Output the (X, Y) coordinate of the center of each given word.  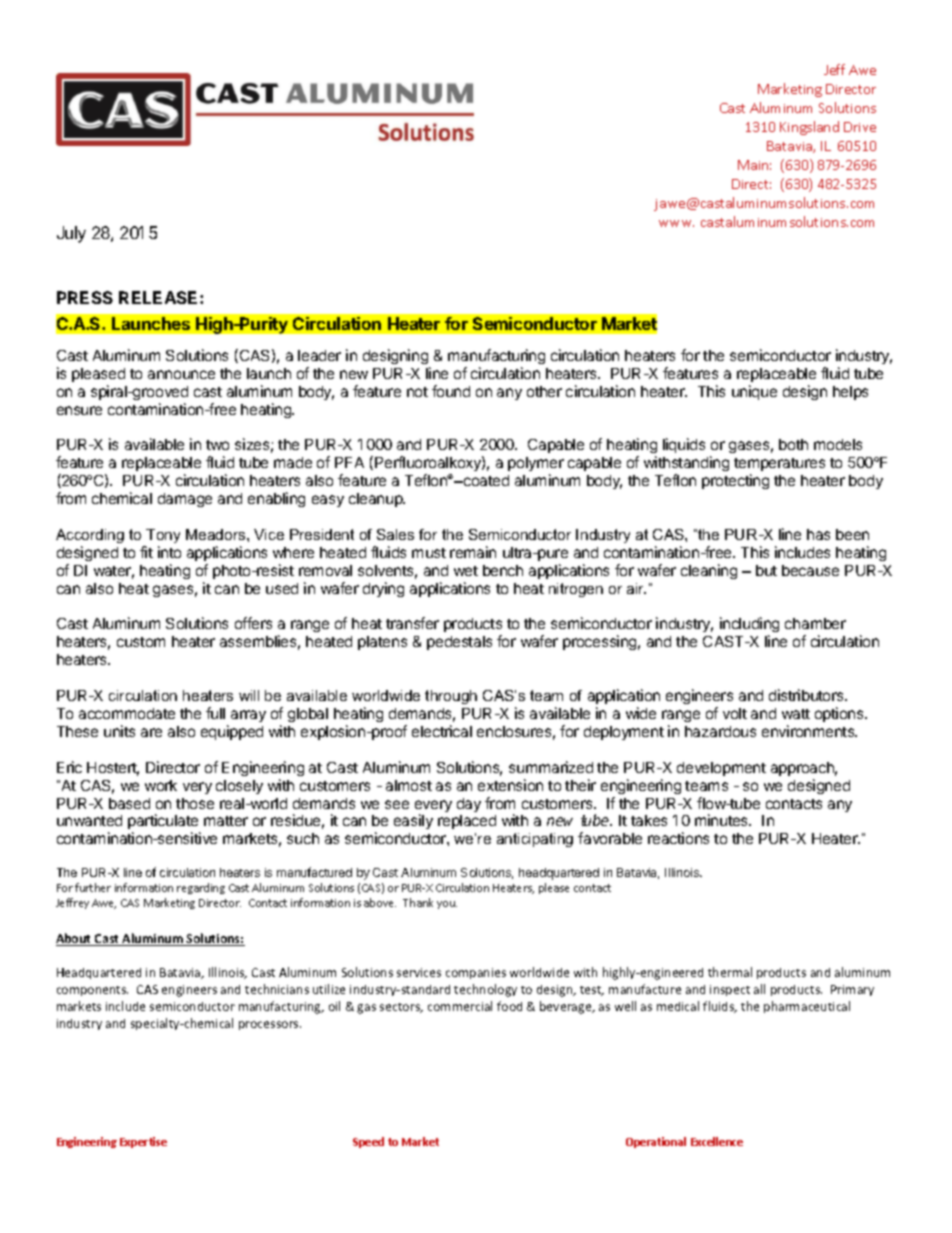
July (71, 234)
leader (319, 355)
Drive (860, 127)
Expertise (143, 1142)
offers (253, 623)
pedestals (459, 643)
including (749, 626)
